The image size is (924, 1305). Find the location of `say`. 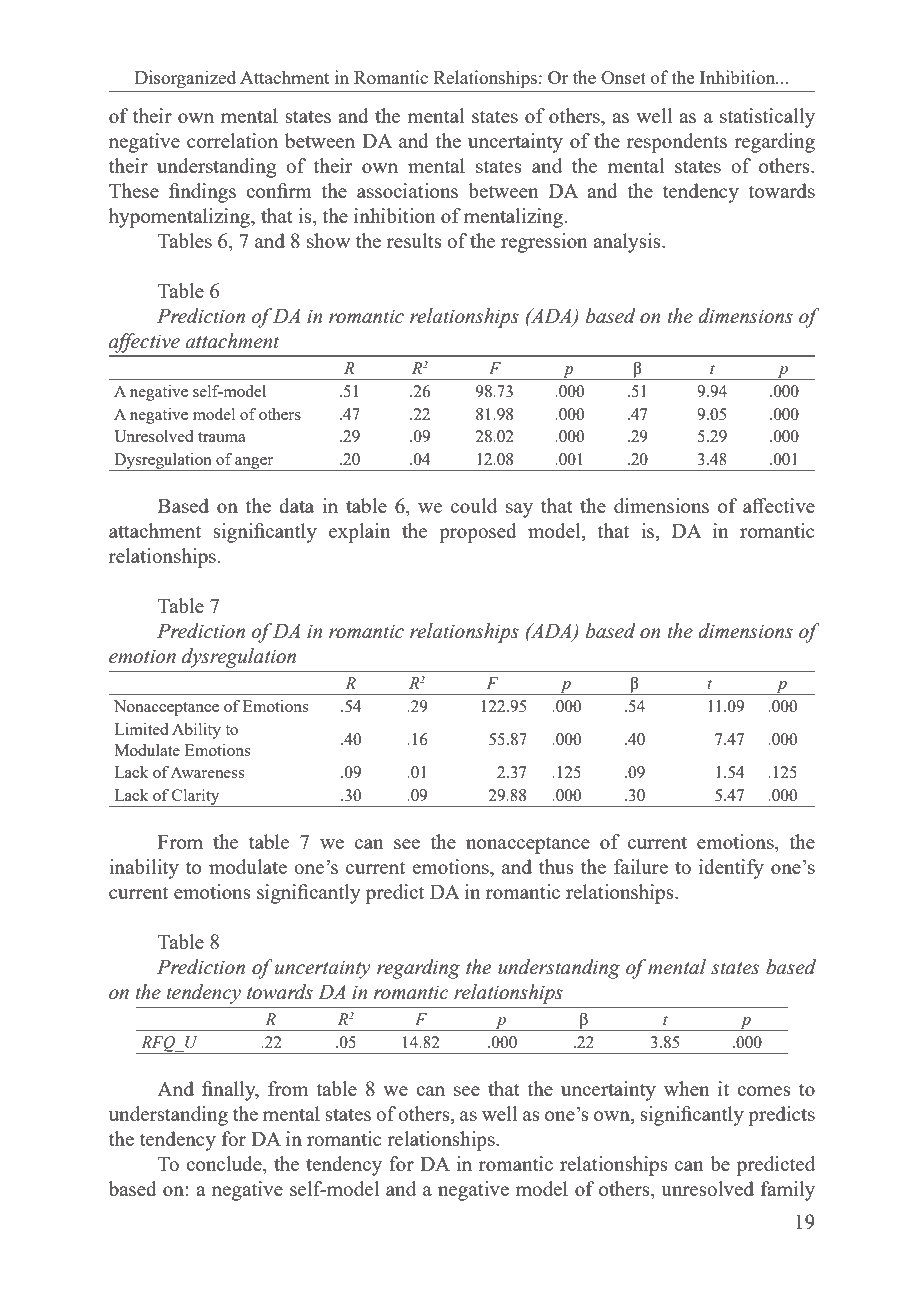

say is located at coordinates (519, 510).
